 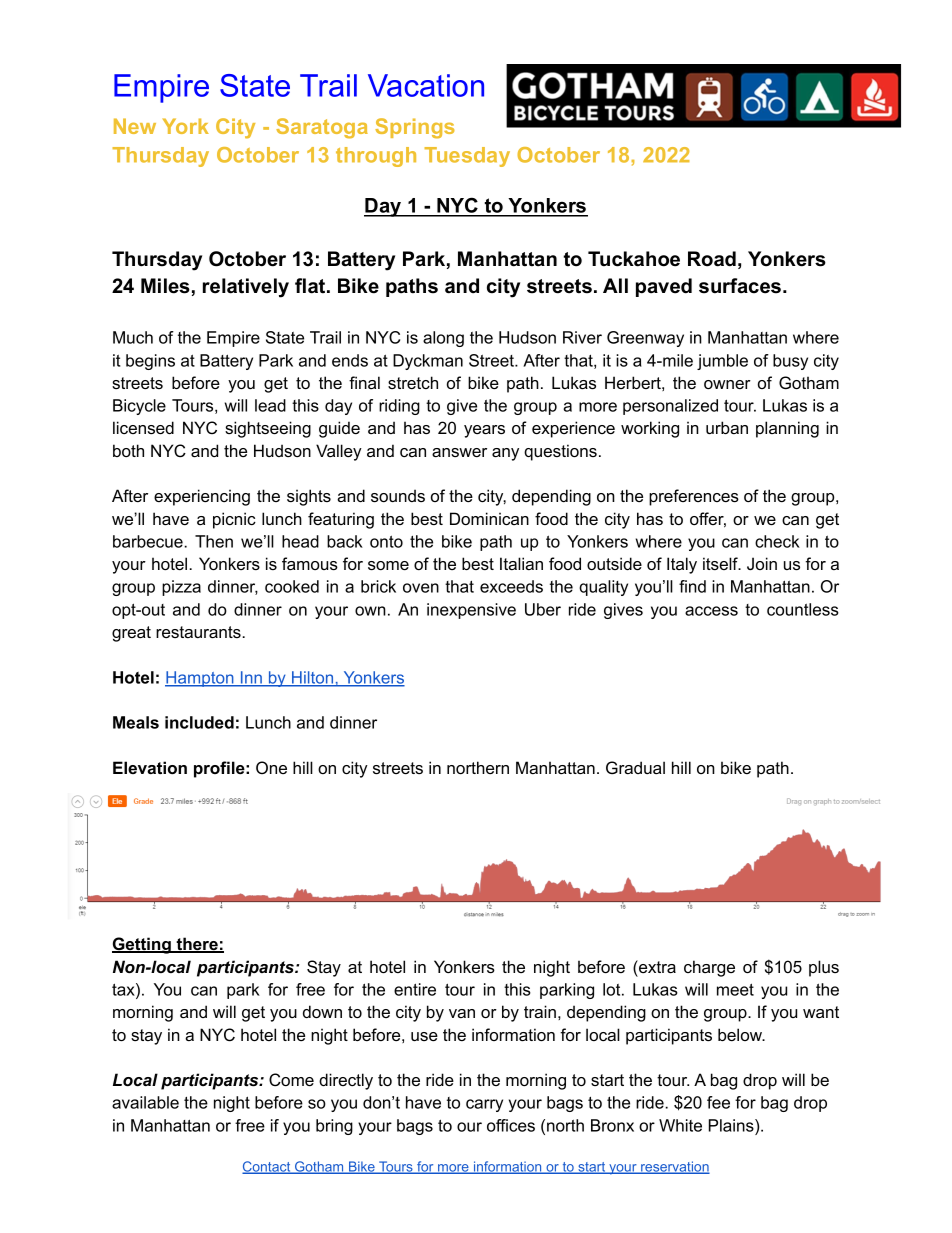 I want to click on access, so click(x=711, y=611).
